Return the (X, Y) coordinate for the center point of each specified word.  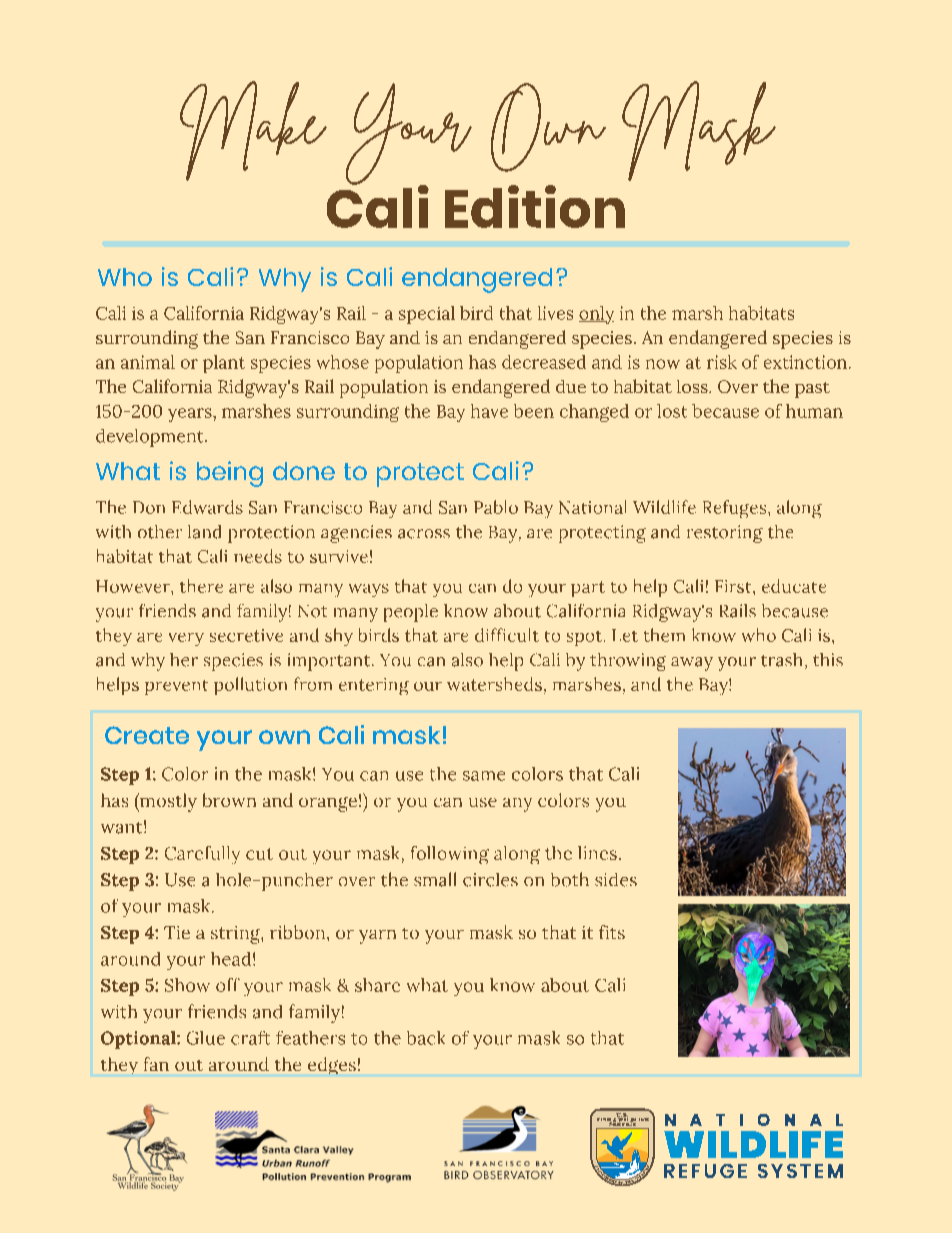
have (489, 411)
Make (253, 131)
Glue (206, 1038)
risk (722, 362)
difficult (507, 635)
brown (229, 800)
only (596, 315)
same (484, 776)
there (201, 586)
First (734, 586)
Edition (535, 206)
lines (597, 853)
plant (224, 364)
